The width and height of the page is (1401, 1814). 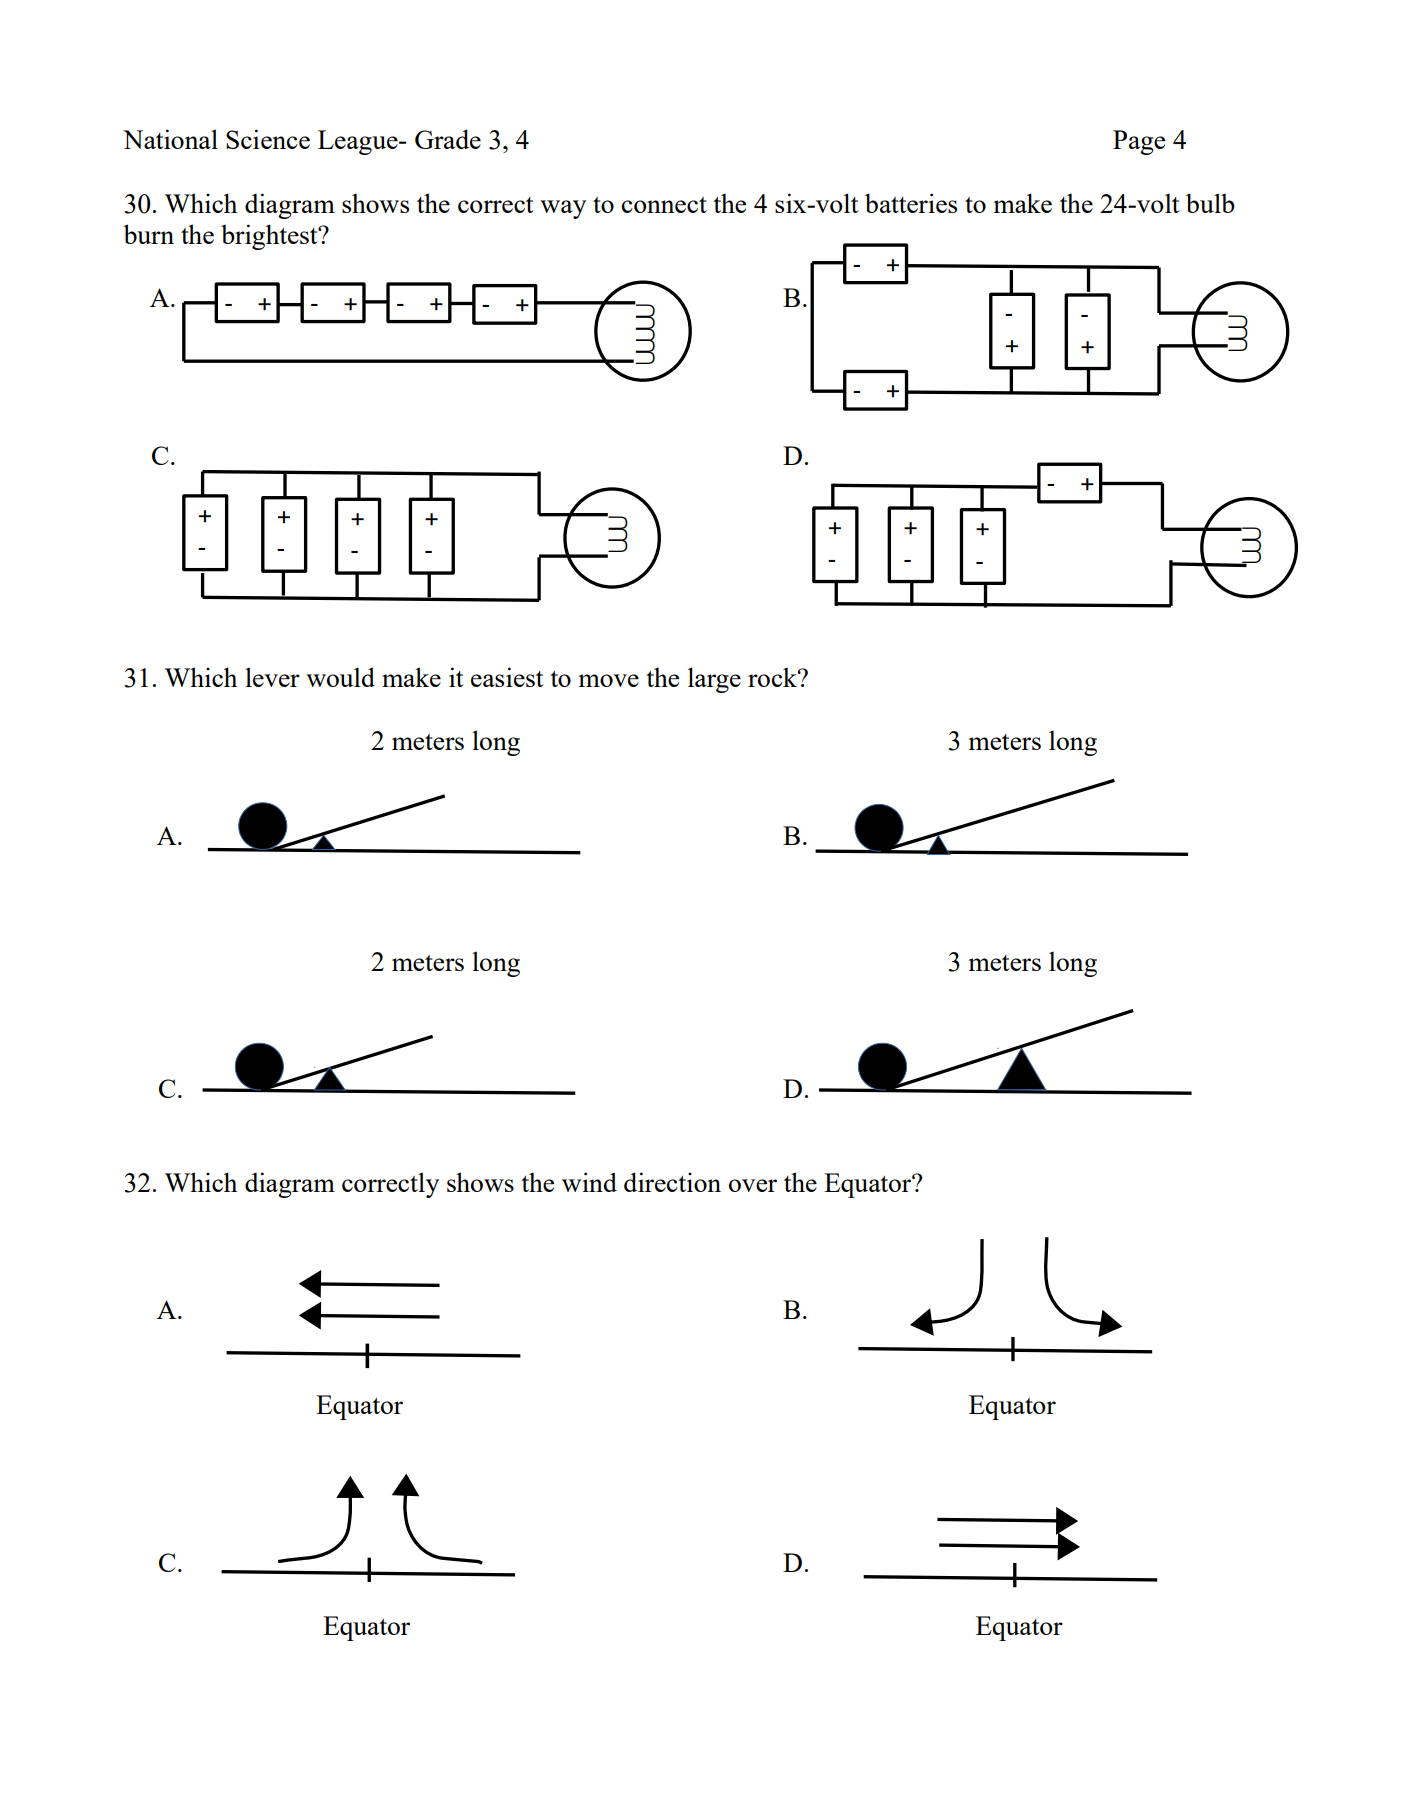 I want to click on large, so click(x=714, y=680).
